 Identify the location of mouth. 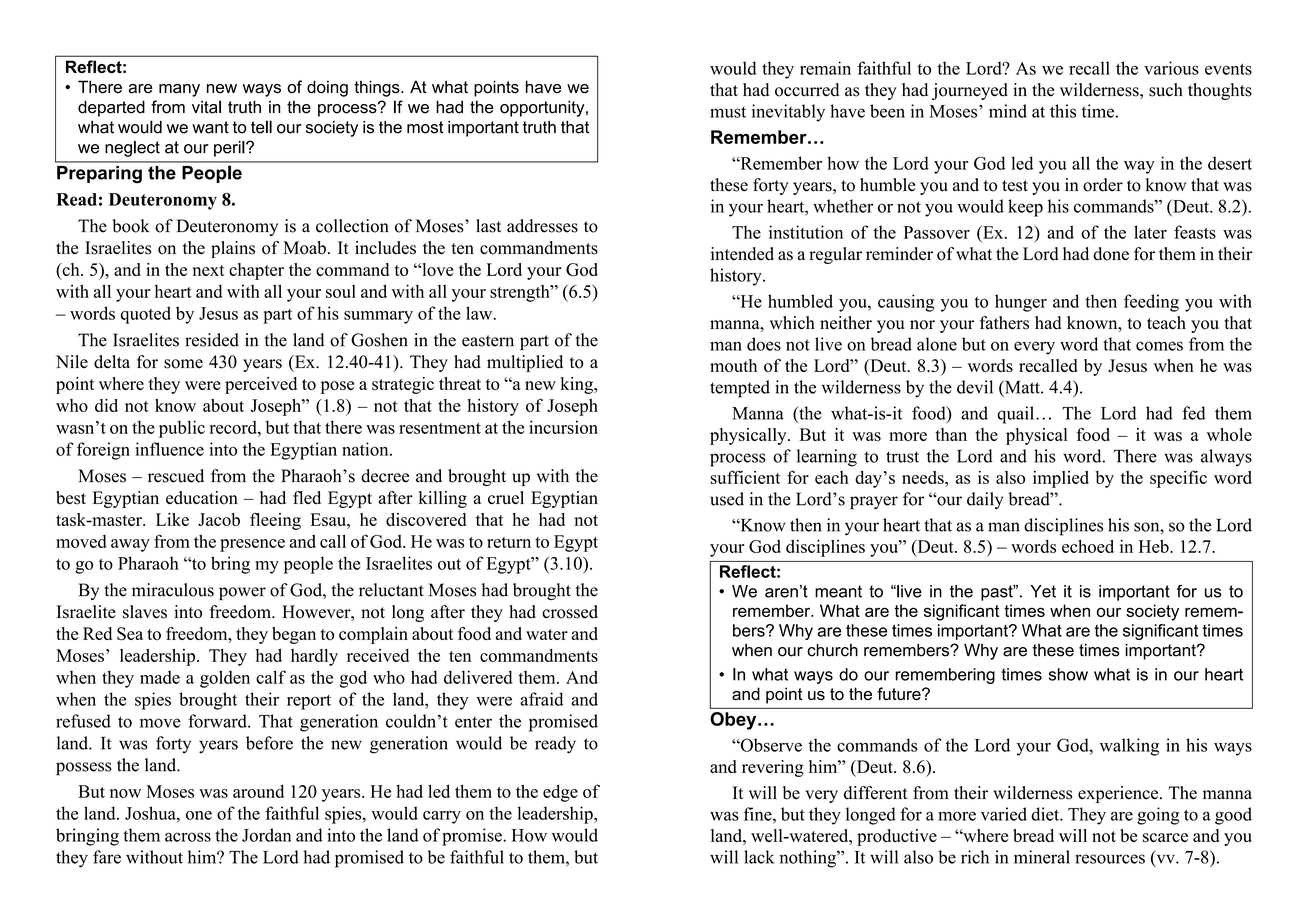
(733, 365).
